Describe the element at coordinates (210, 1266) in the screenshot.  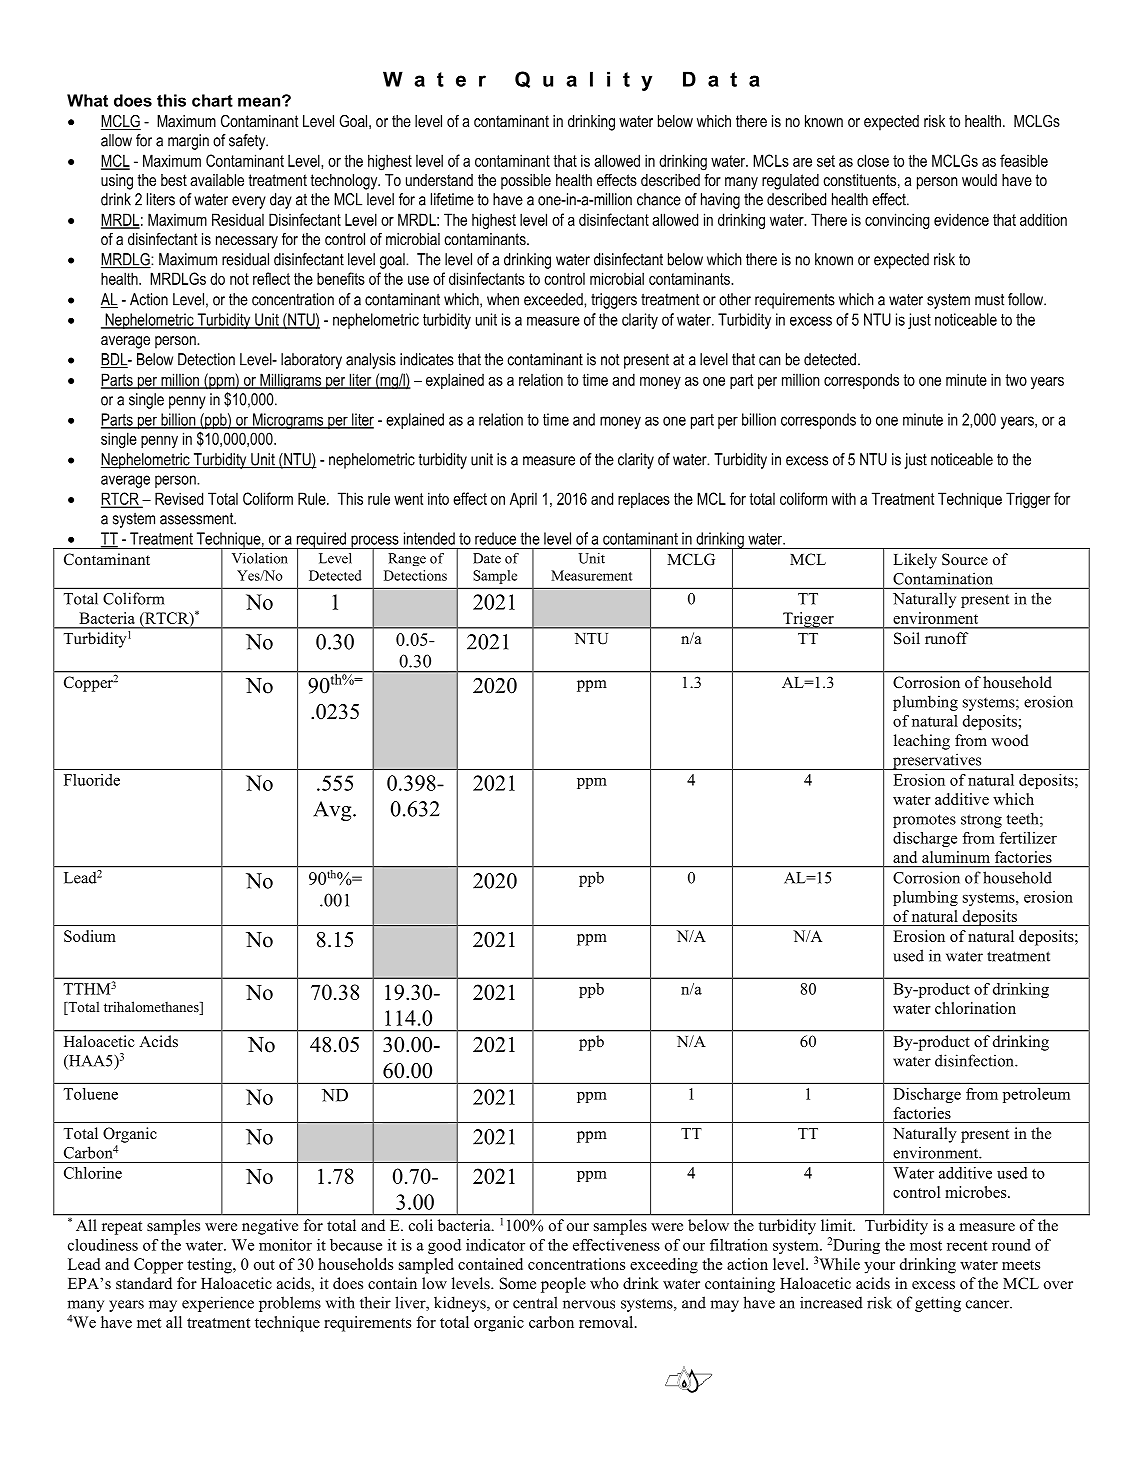
I see `testing` at that location.
